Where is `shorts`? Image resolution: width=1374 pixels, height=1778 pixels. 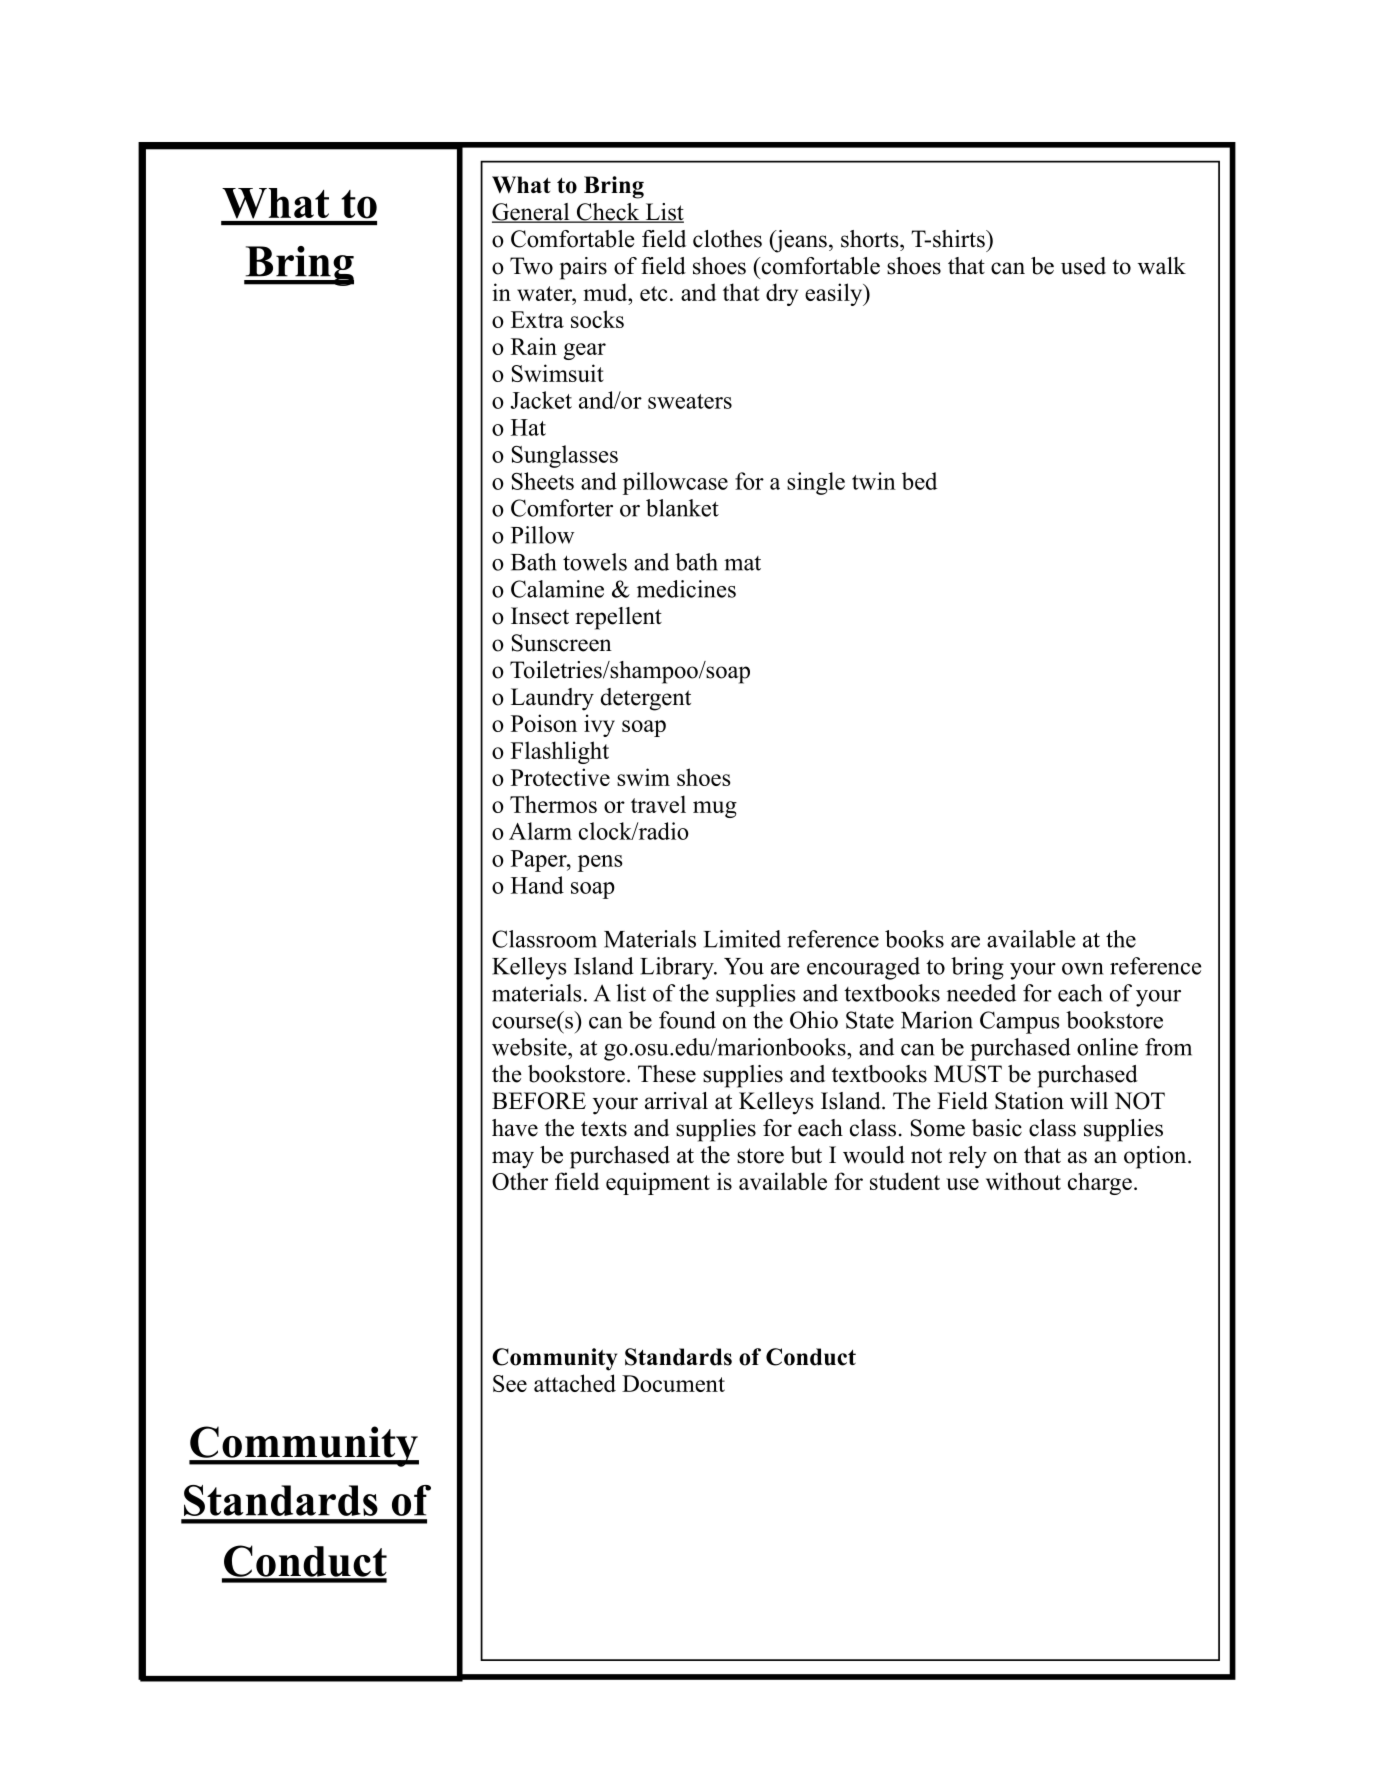 shorts is located at coordinates (871, 239).
